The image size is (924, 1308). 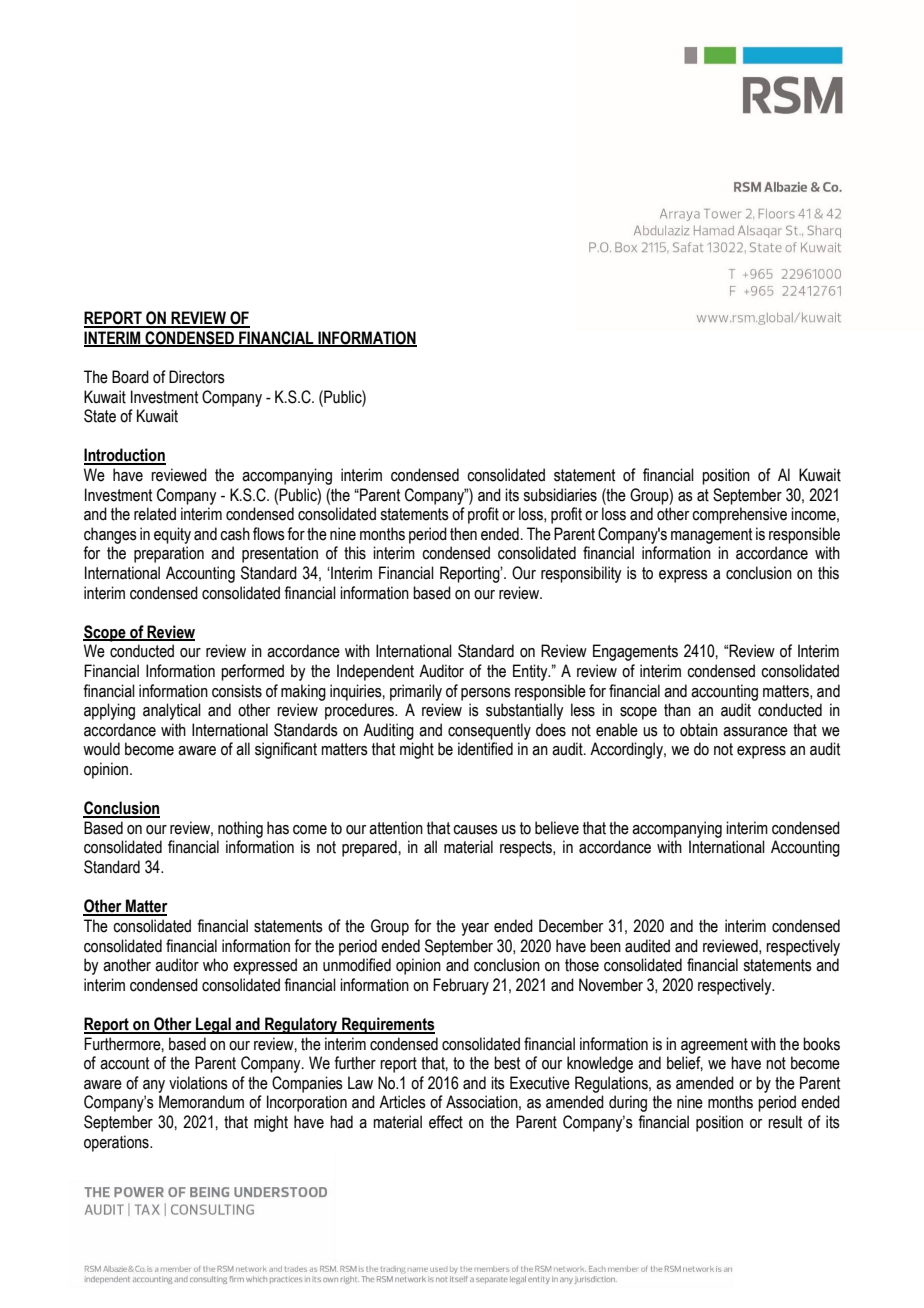 I want to click on effect, so click(x=446, y=1122).
